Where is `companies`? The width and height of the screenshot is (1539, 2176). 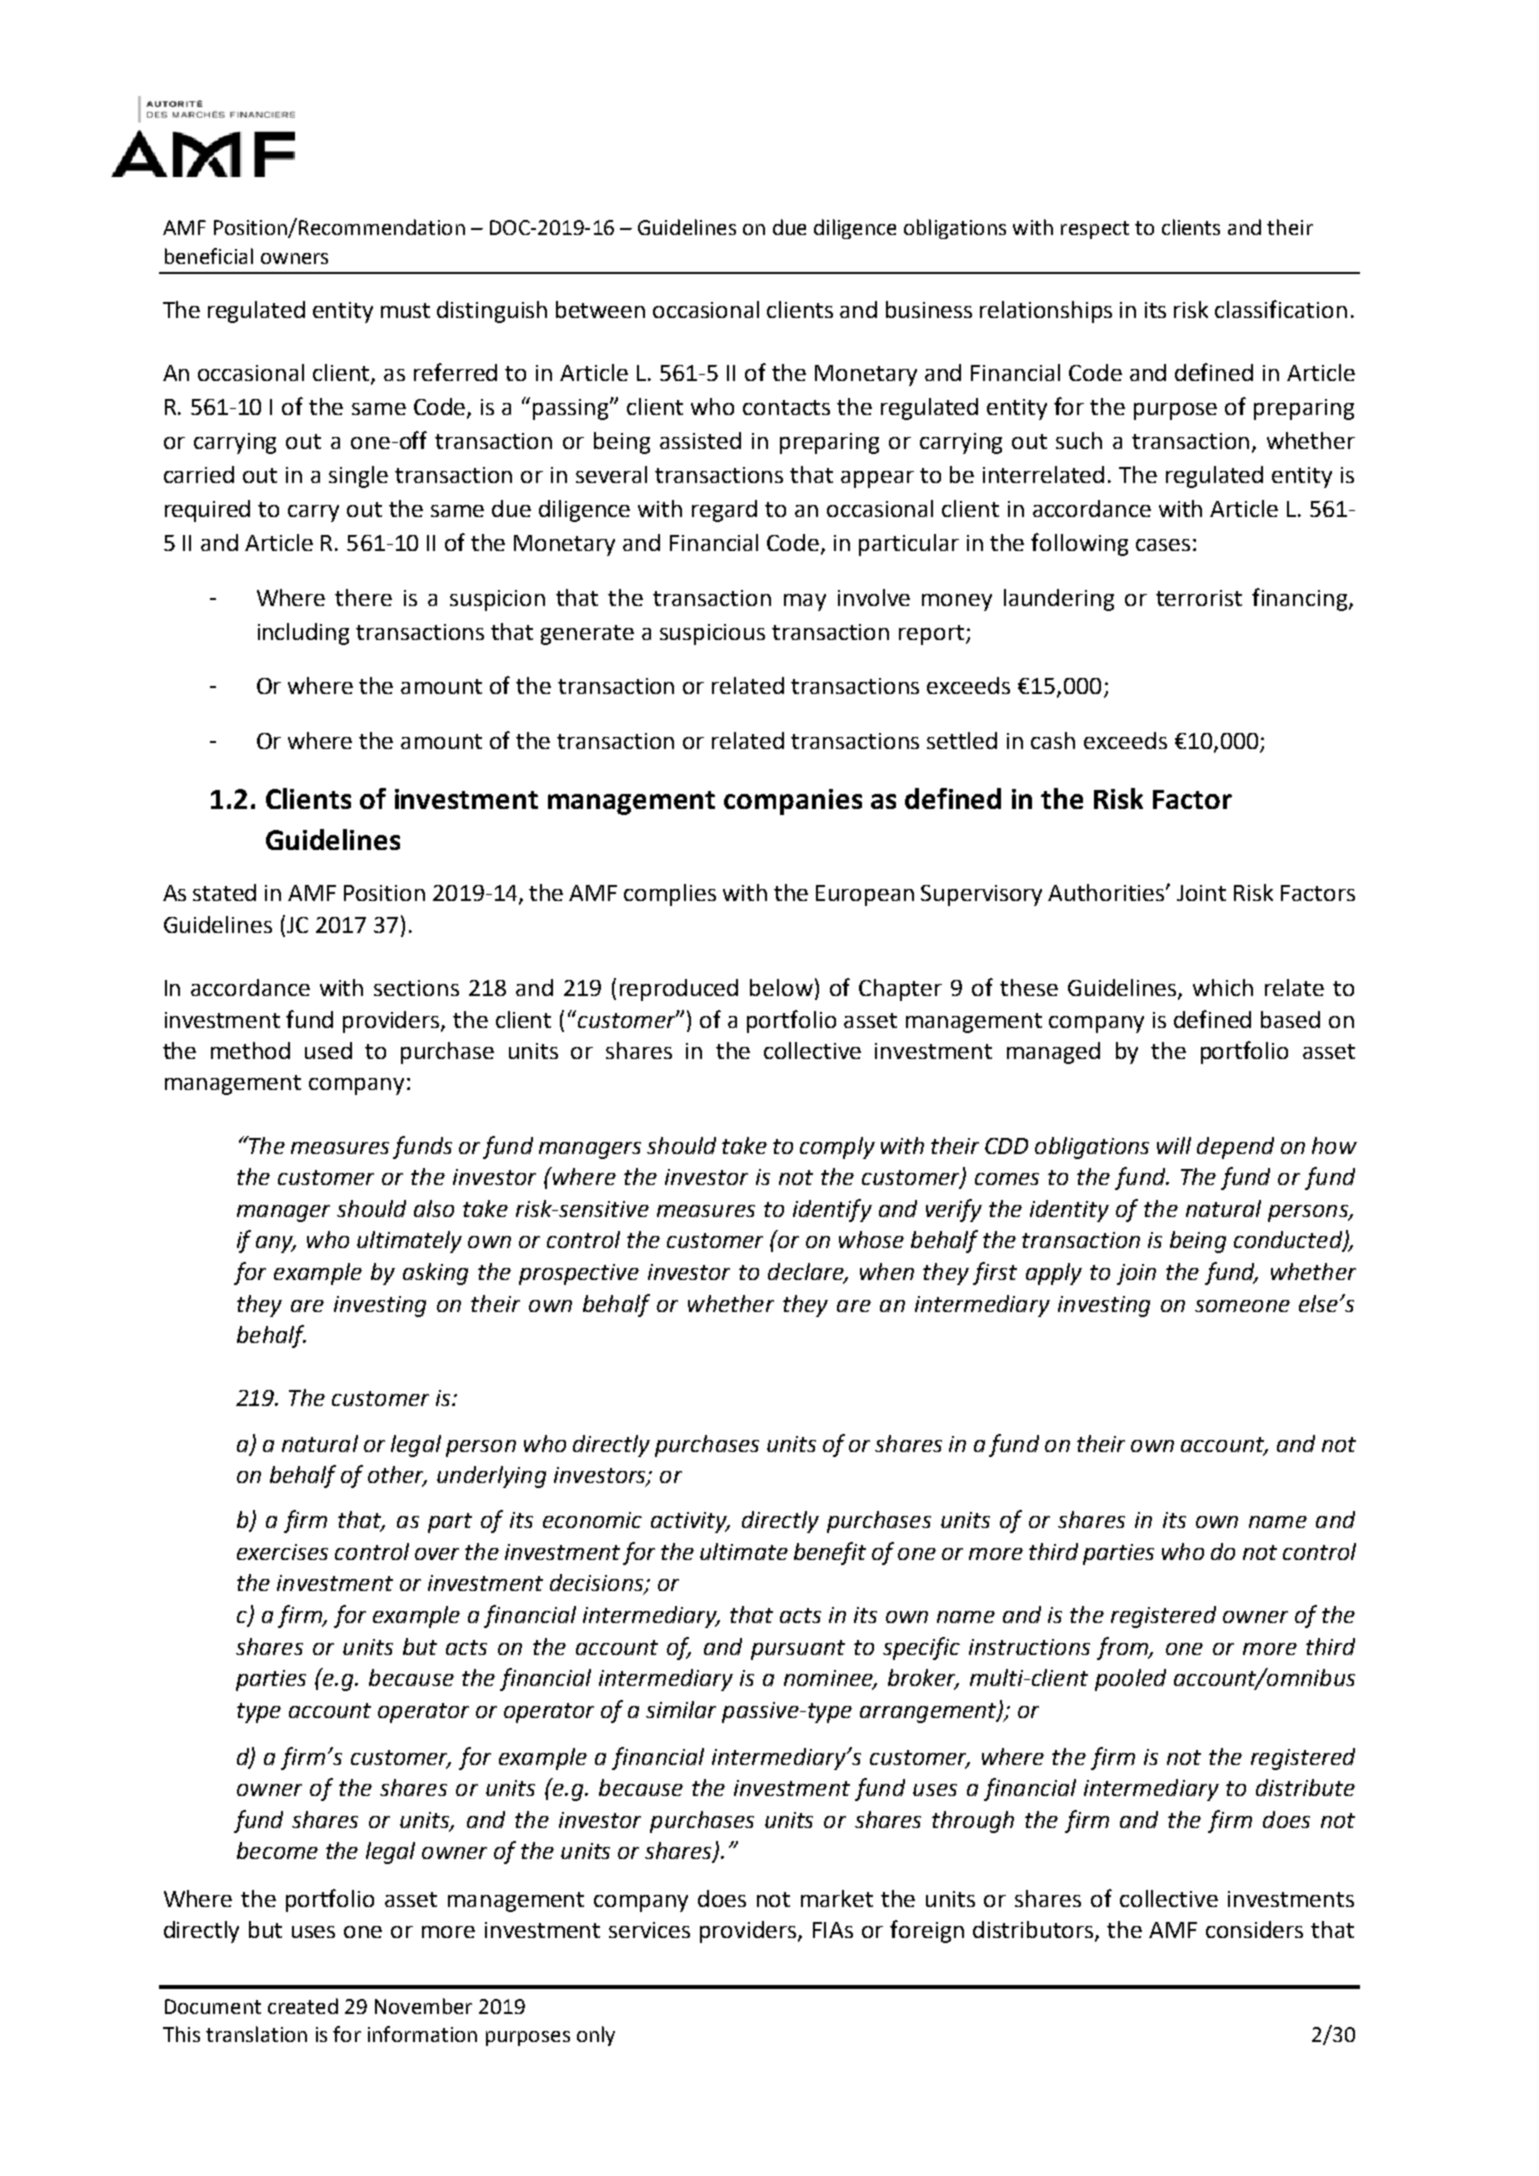
companies is located at coordinates (793, 802).
